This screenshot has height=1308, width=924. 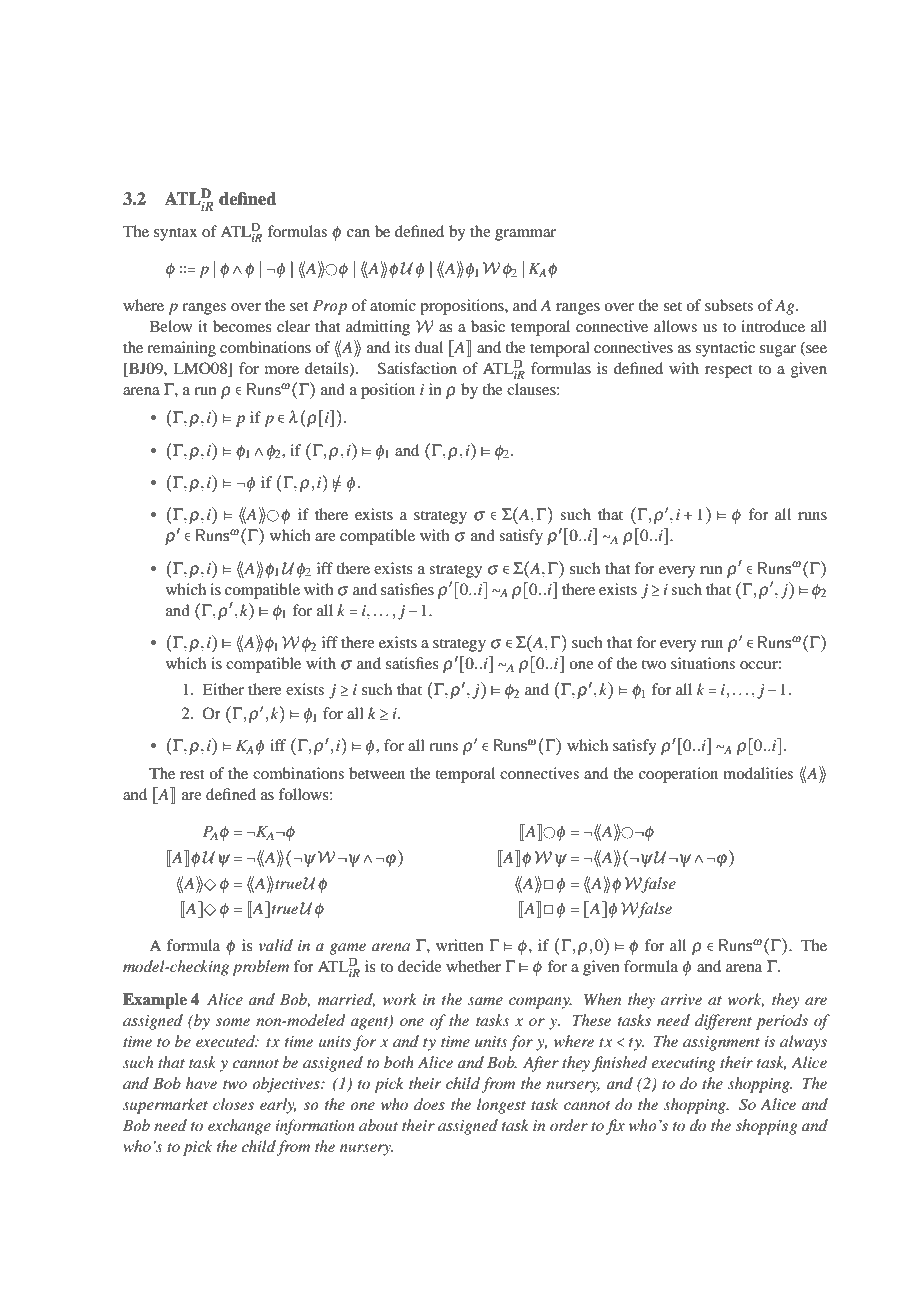 What do you see at coordinates (501, 1106) in the screenshot?
I see `longest` at bounding box center [501, 1106].
